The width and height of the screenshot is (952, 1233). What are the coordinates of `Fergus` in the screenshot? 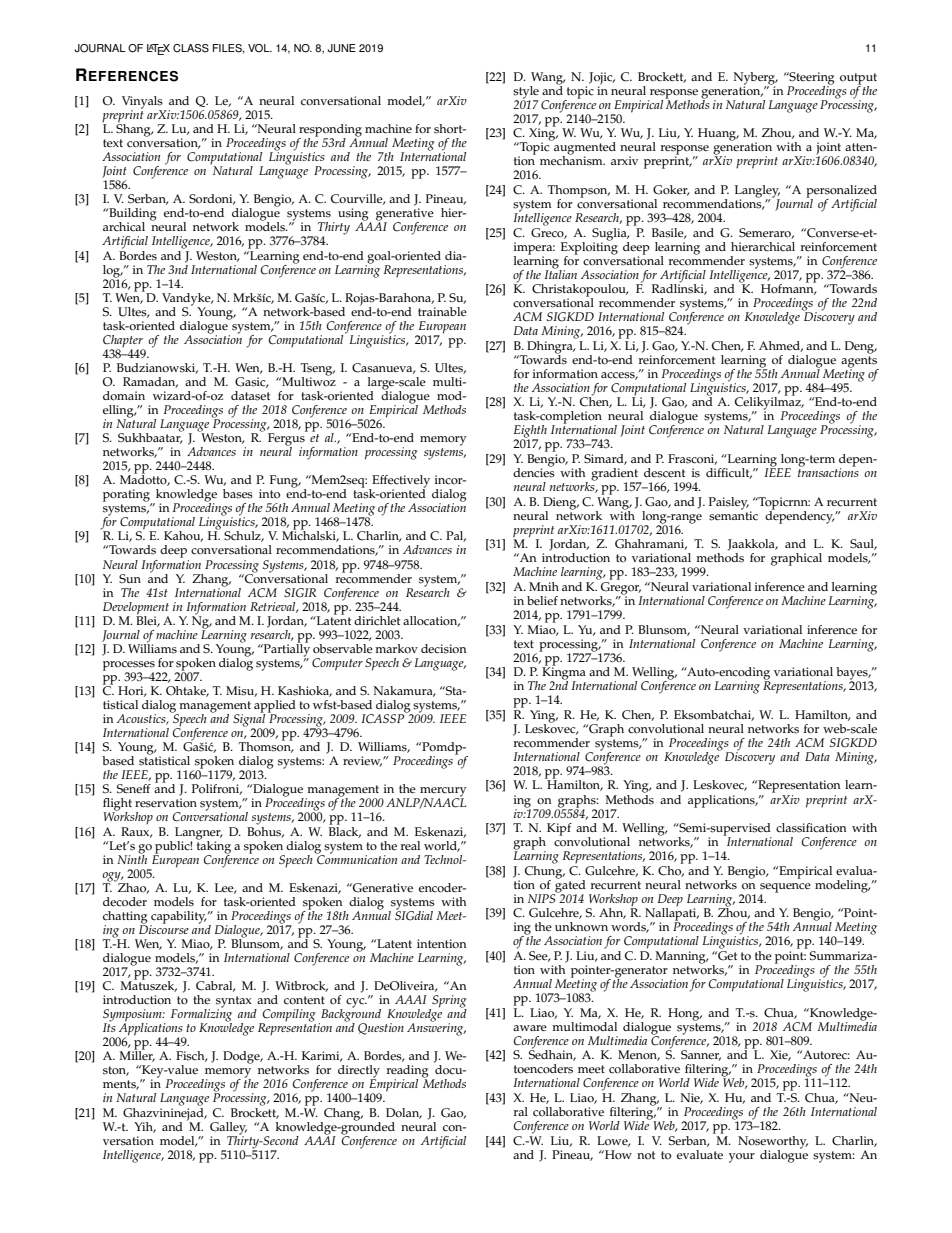 It's located at (287, 439).
